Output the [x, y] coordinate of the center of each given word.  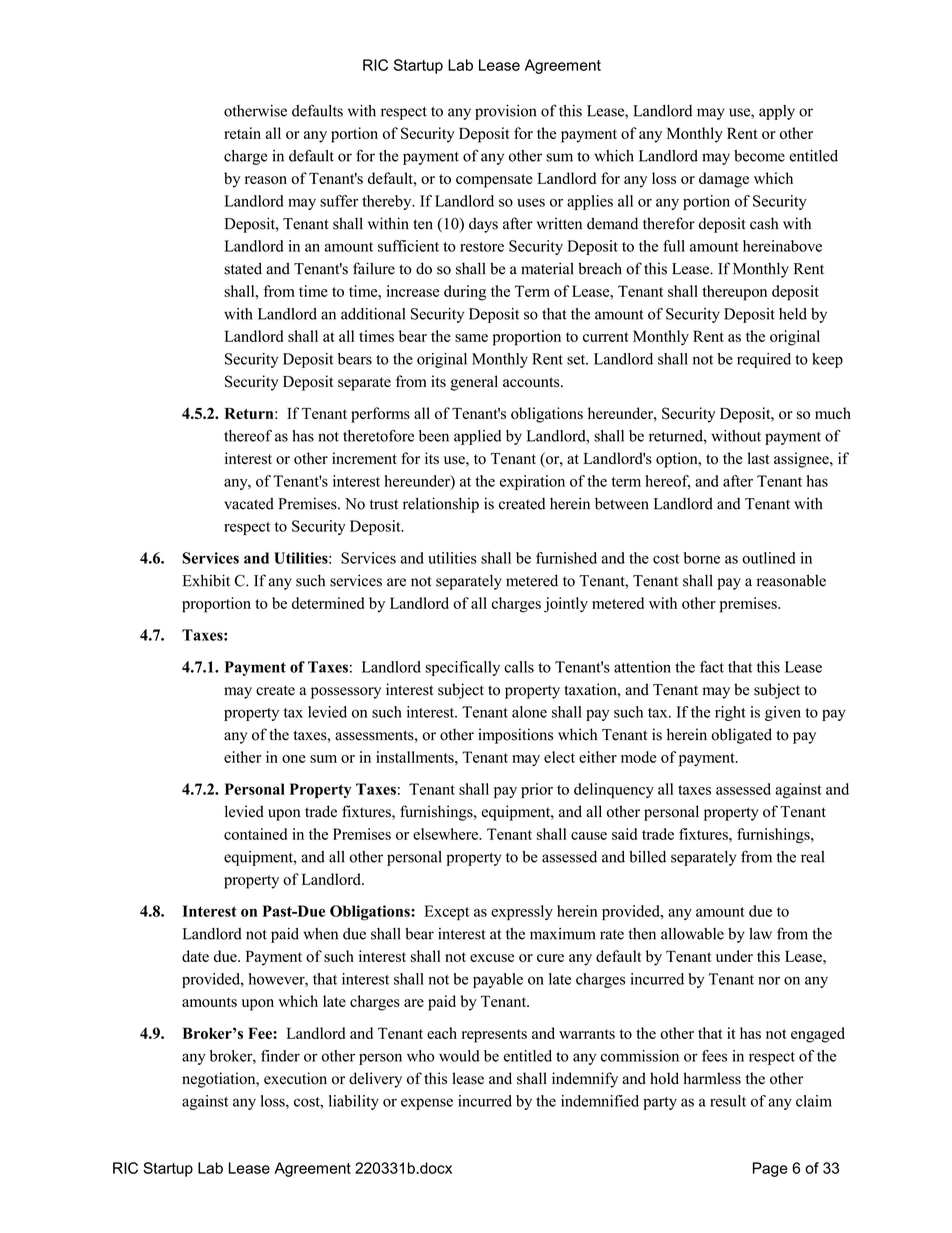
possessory [346, 693]
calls [519, 667]
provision [505, 112]
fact [712, 667]
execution [295, 1078]
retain [242, 133]
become [759, 156]
